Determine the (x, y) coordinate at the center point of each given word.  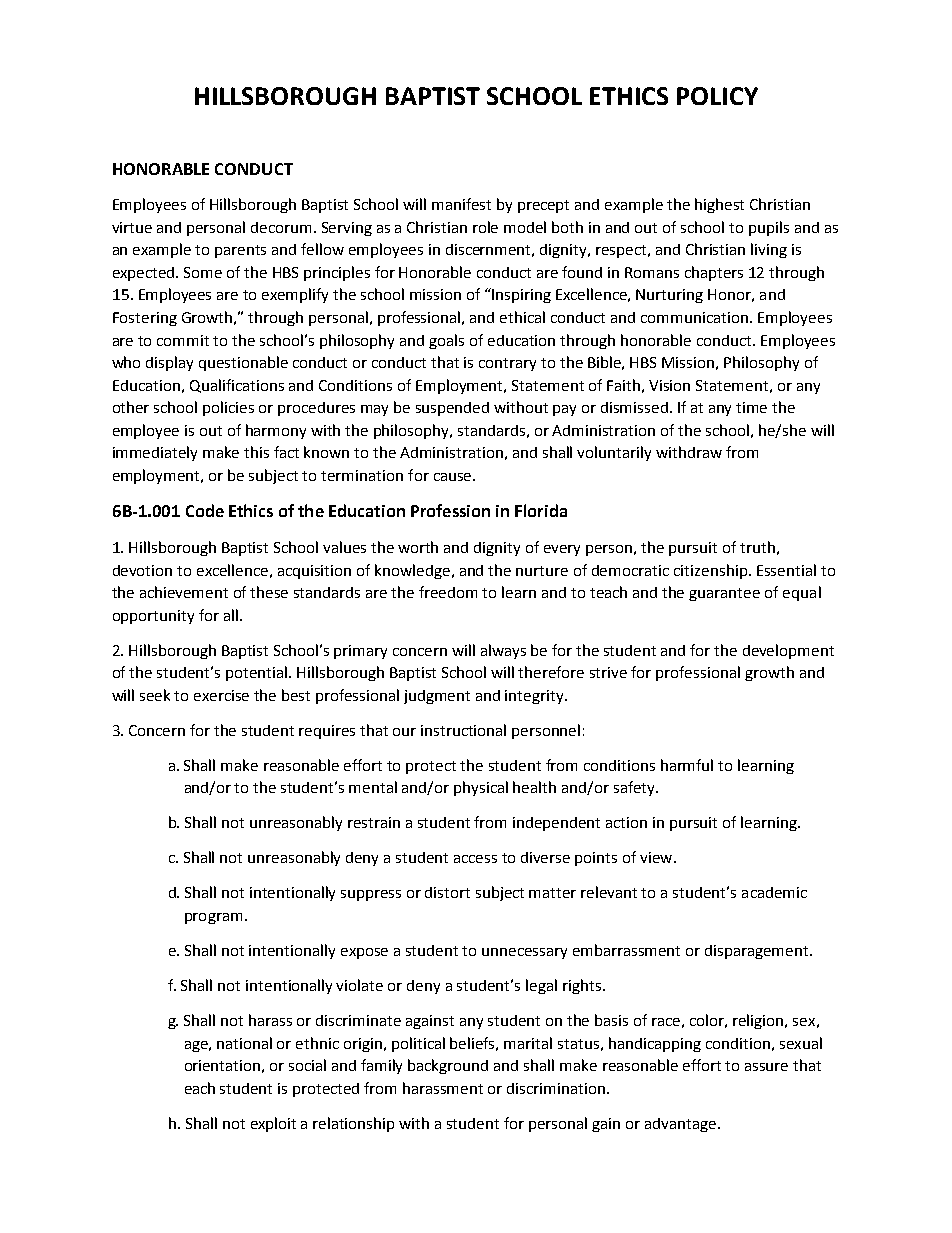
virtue (132, 227)
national (244, 1043)
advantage (682, 1125)
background (448, 1066)
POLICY (717, 96)
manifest (461, 204)
